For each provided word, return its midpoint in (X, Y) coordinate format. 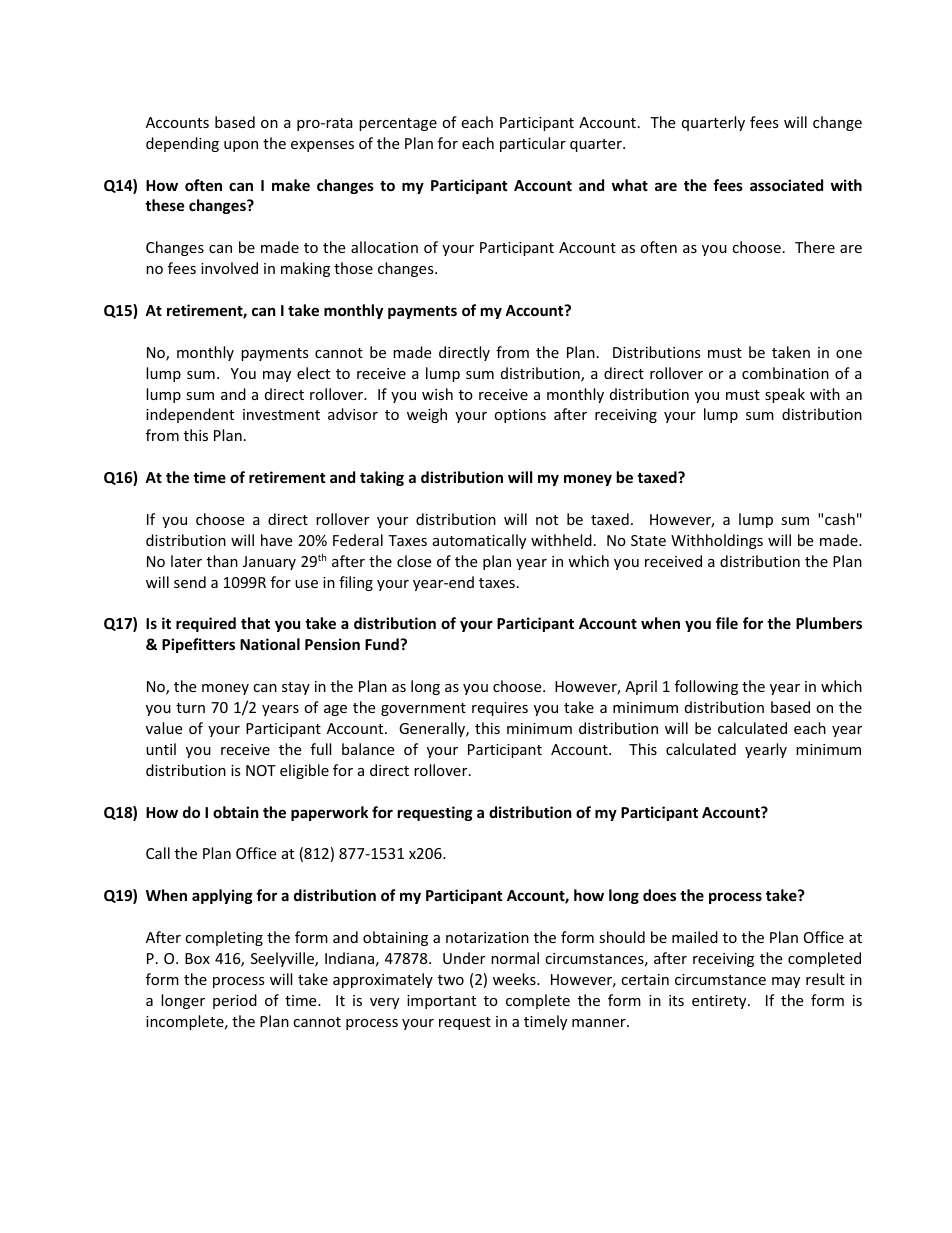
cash (840, 519)
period (235, 1001)
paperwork (329, 813)
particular (533, 144)
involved (229, 268)
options (520, 416)
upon (241, 146)
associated (786, 185)
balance (368, 749)
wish (437, 394)
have (276, 540)
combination (785, 373)
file (727, 623)
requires (500, 709)
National (270, 644)
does (659, 895)
